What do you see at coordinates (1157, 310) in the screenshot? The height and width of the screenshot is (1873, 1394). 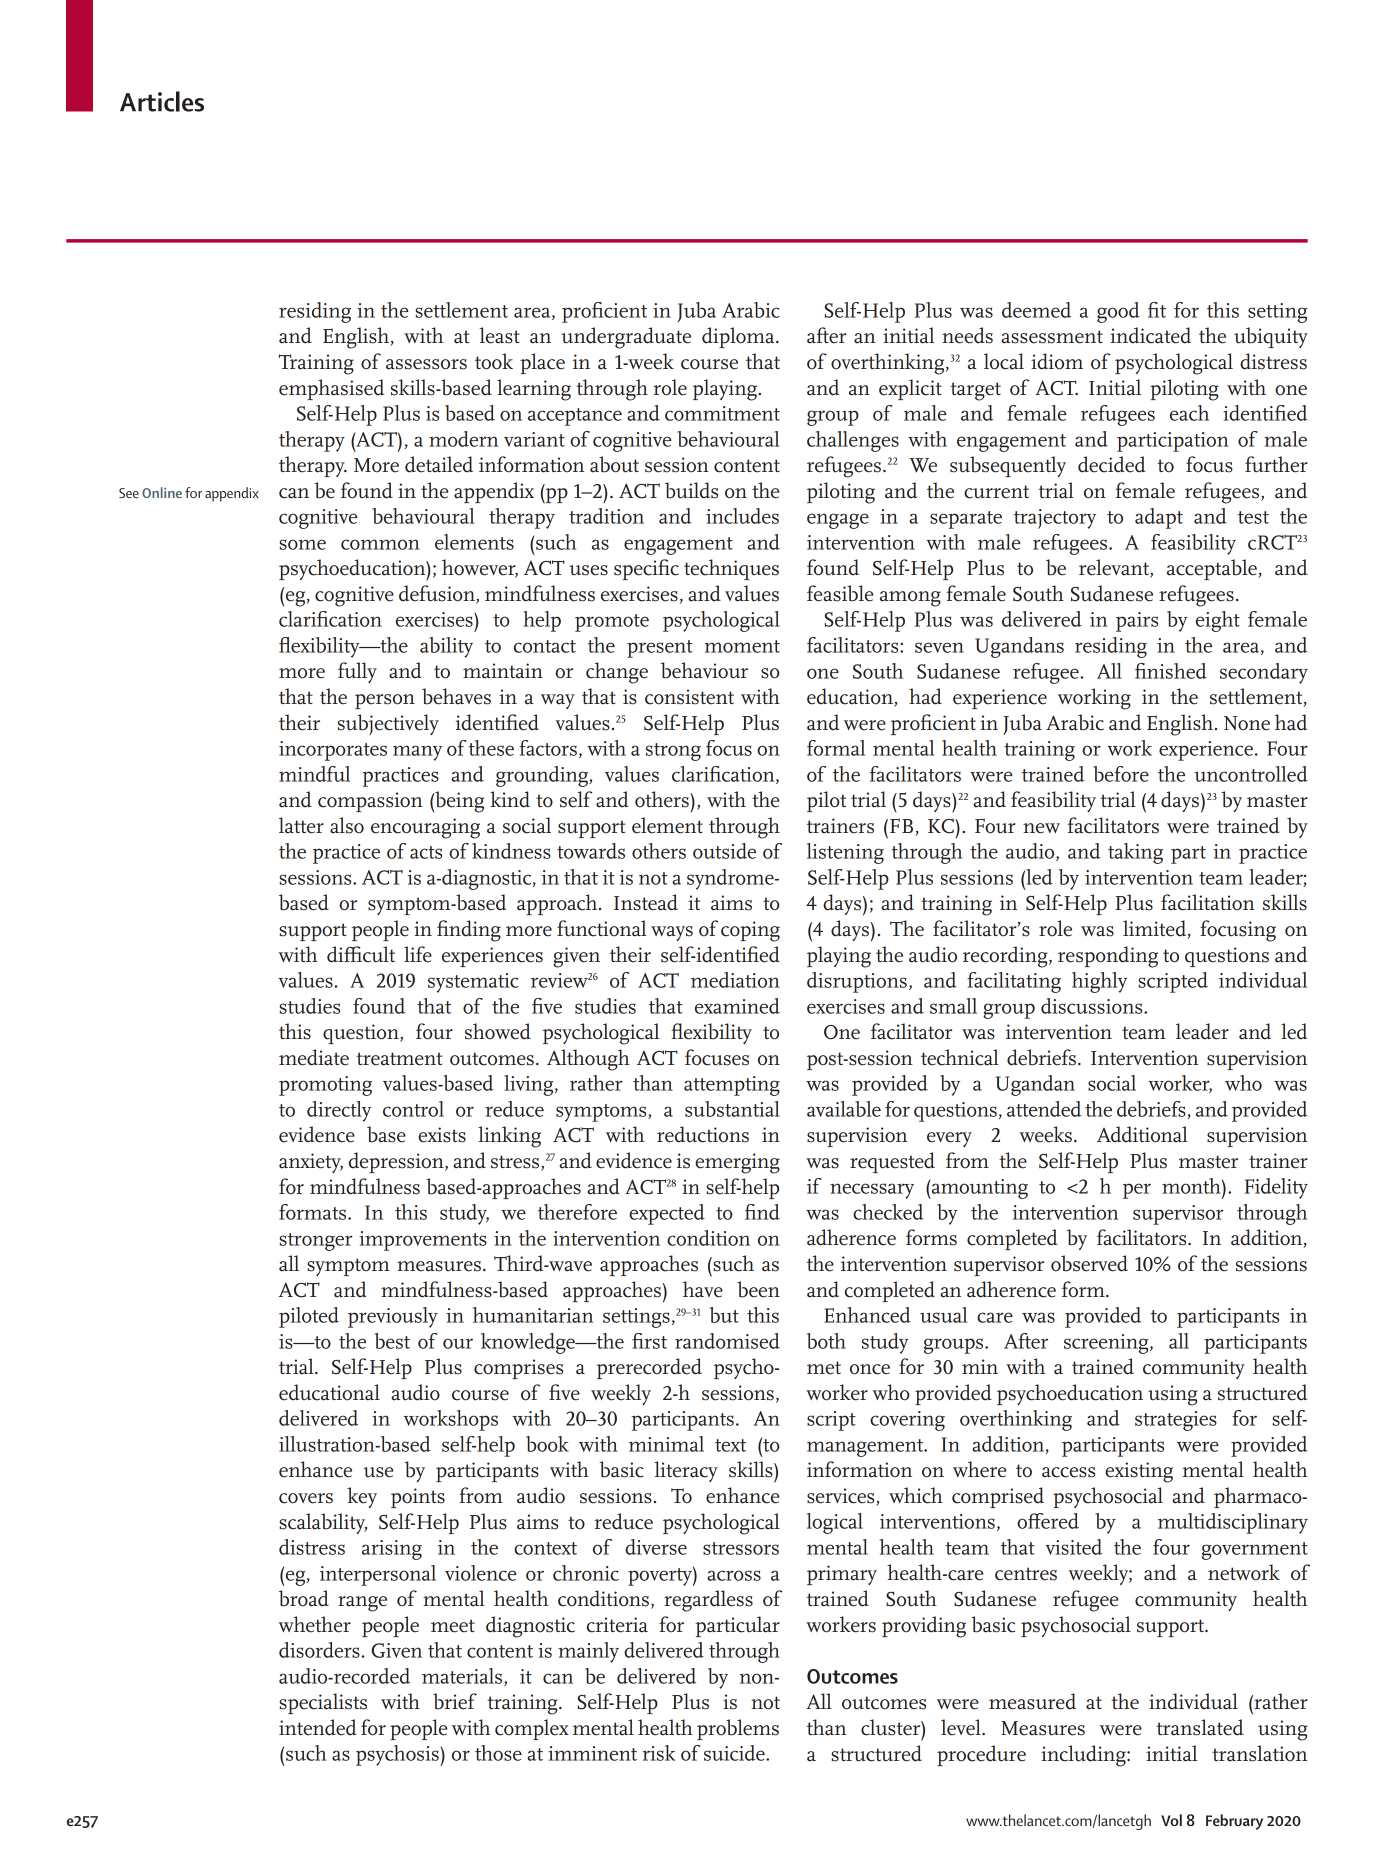 I see `fit` at bounding box center [1157, 310].
